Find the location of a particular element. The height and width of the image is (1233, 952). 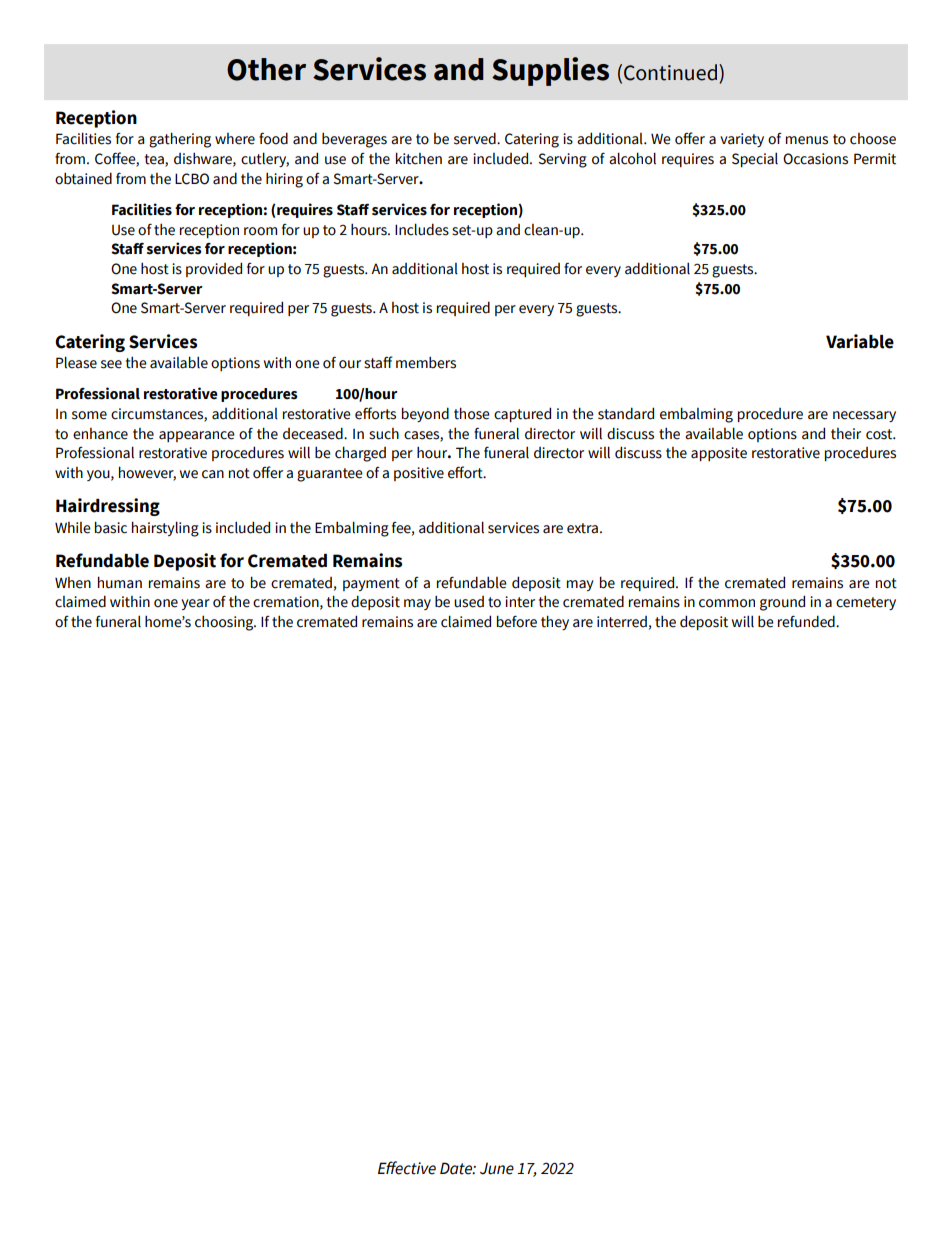

Effective is located at coordinates (407, 1168).
